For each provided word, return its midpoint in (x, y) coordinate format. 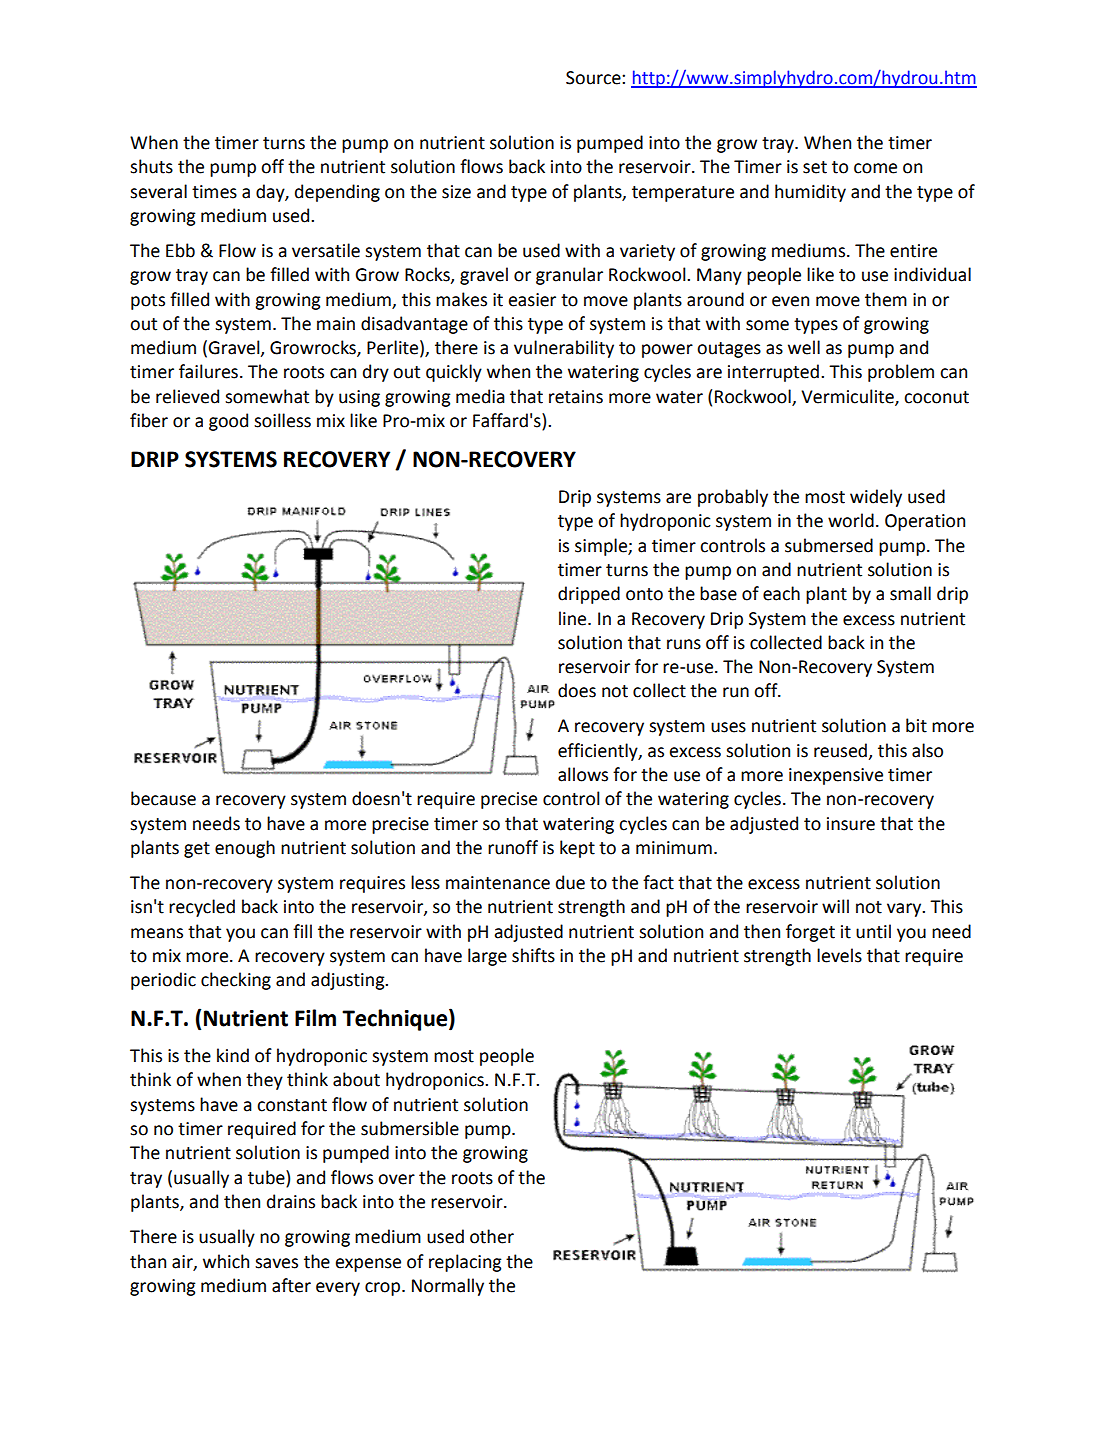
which (226, 1261)
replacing (465, 1263)
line (574, 618)
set (815, 167)
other (492, 1236)
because (163, 798)
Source (594, 78)
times (214, 192)
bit (916, 725)
